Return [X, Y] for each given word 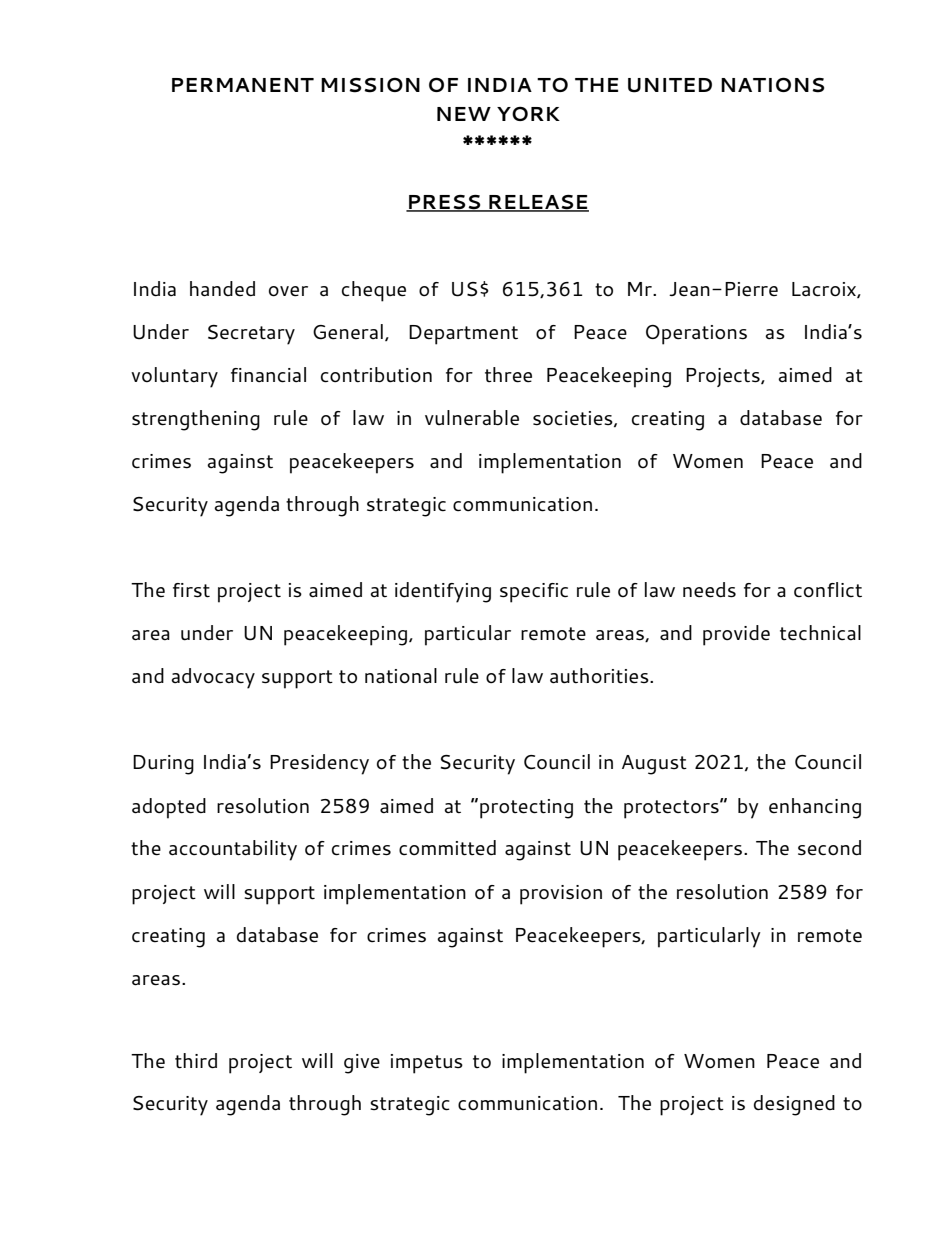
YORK [528, 114]
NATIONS [772, 85]
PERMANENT [243, 85]
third [196, 1061]
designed [794, 1105]
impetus [427, 1064]
